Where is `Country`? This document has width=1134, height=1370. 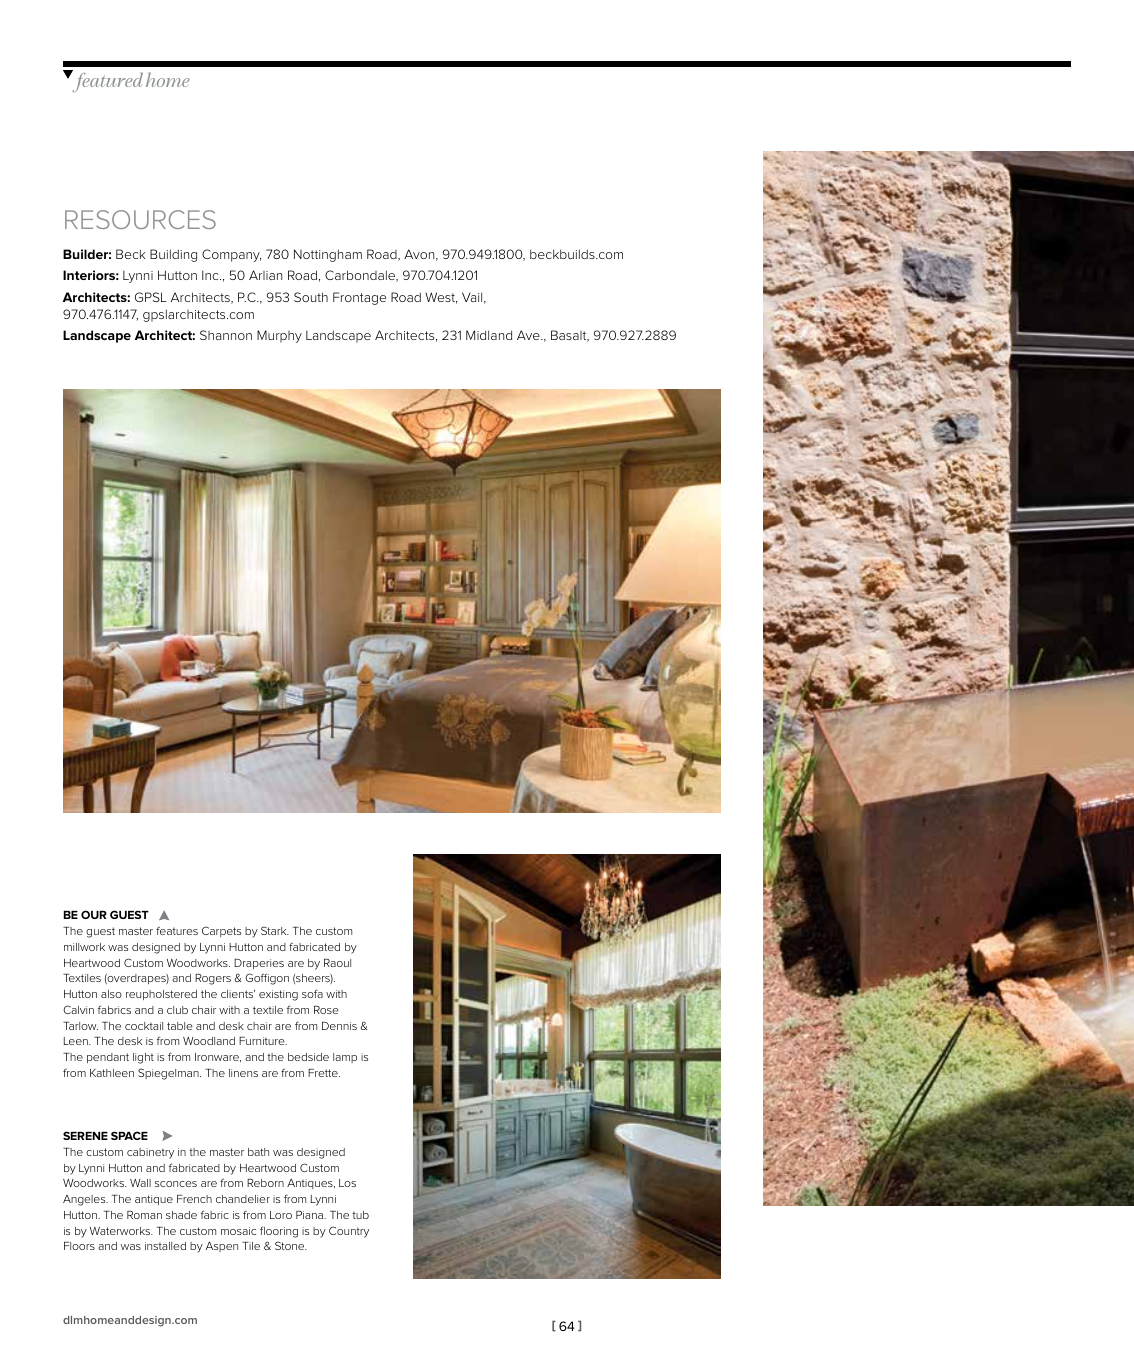
Country is located at coordinates (349, 1232).
